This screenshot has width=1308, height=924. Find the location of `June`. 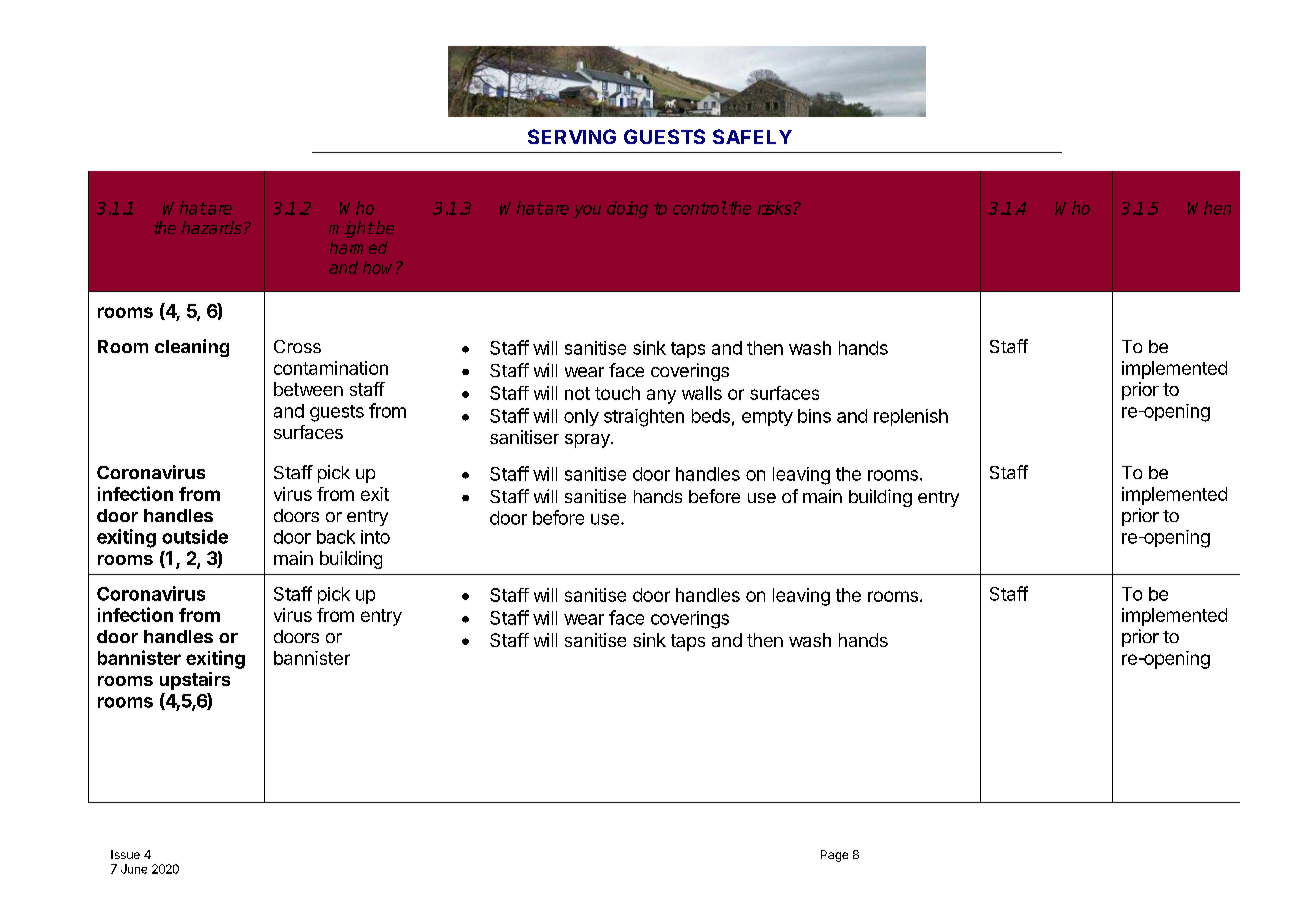

June is located at coordinates (134, 869).
